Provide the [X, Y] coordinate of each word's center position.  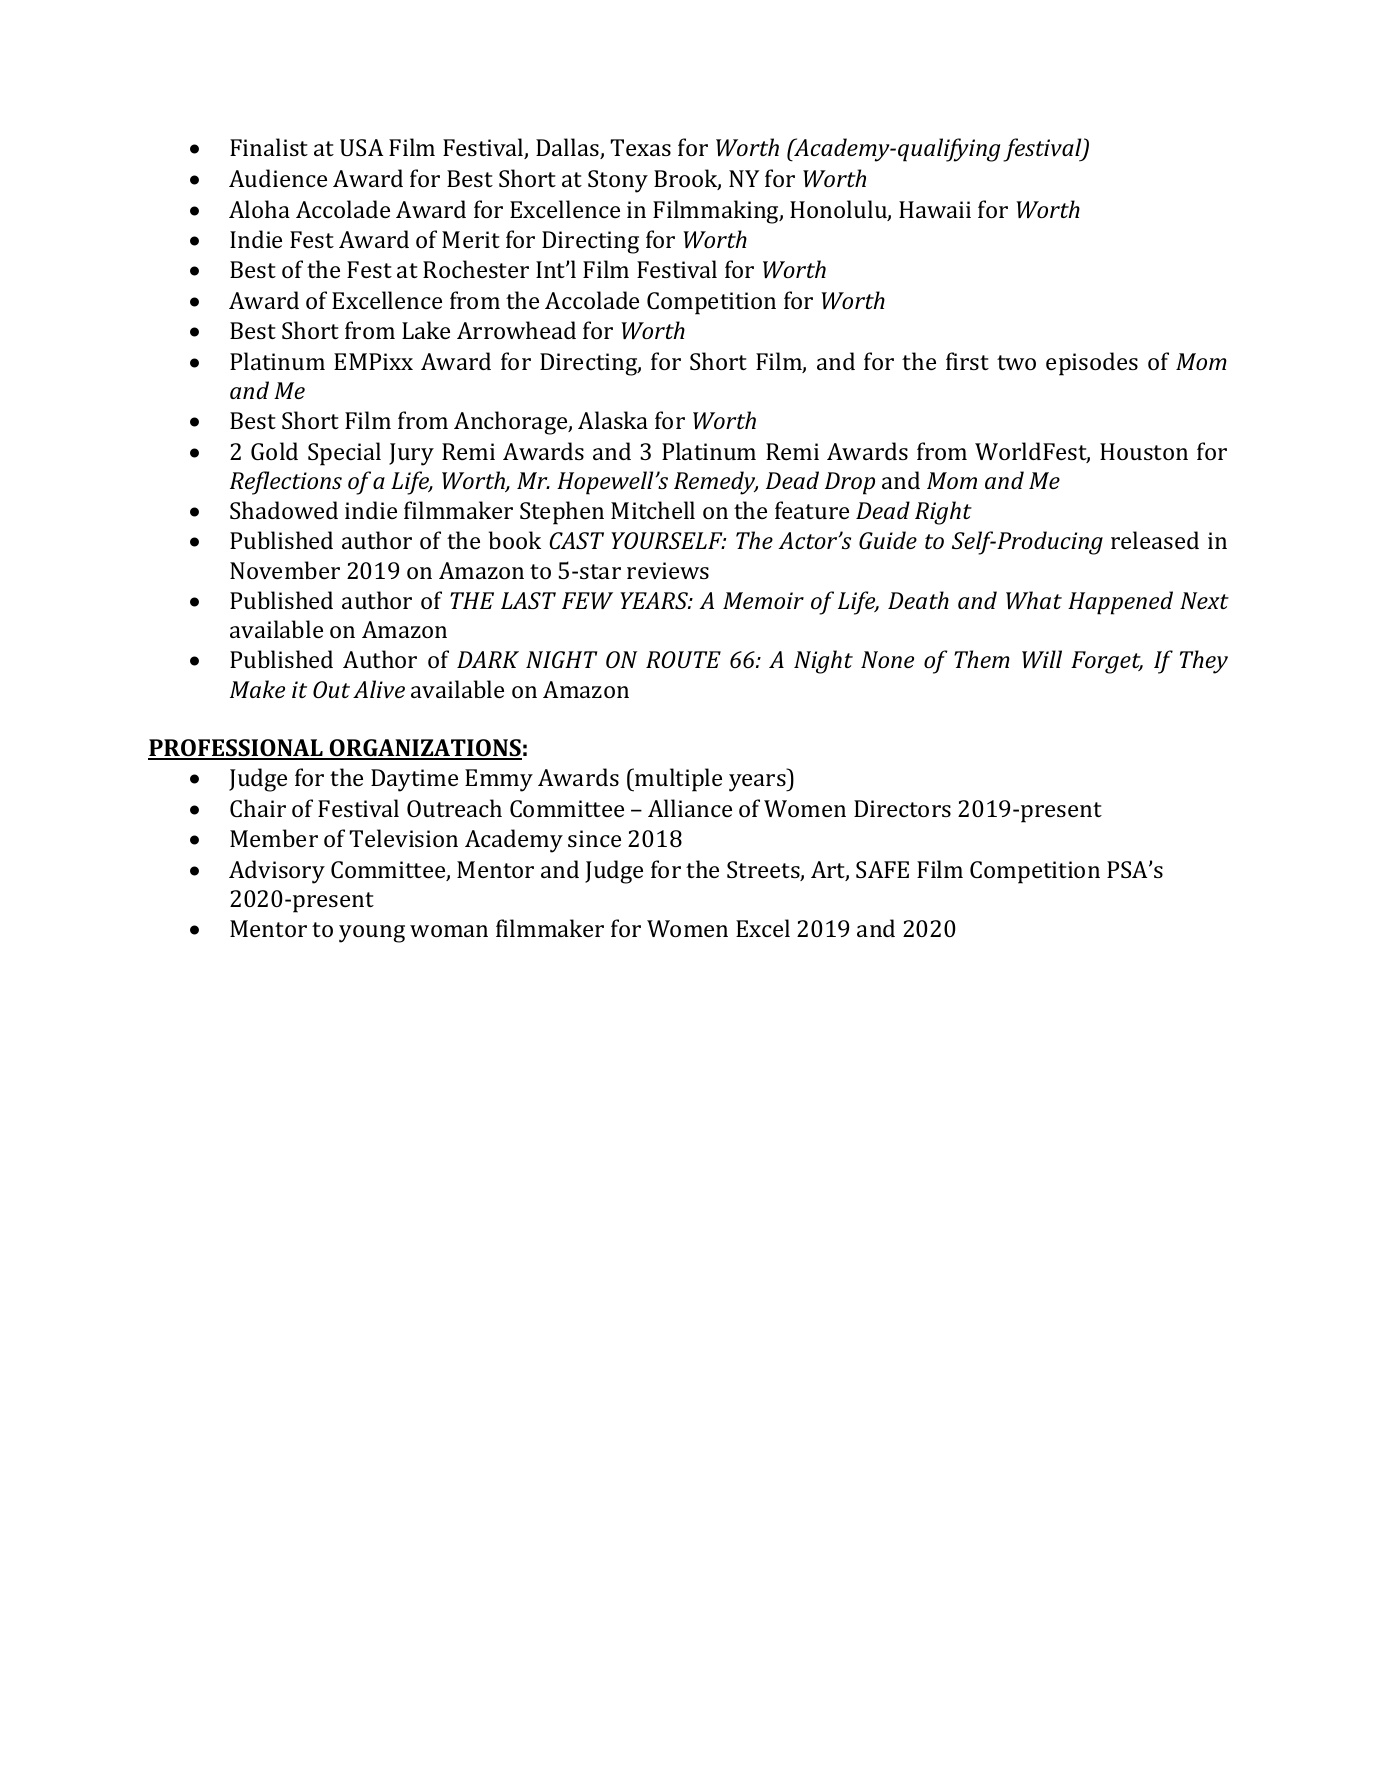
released [1155, 540]
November [285, 570]
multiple [677, 780]
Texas [641, 147]
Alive [379, 689]
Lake [426, 330]
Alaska [613, 420]
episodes [1092, 364]
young [372, 934]
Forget [1107, 662]
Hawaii [935, 209]
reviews [668, 570]
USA [361, 147]
